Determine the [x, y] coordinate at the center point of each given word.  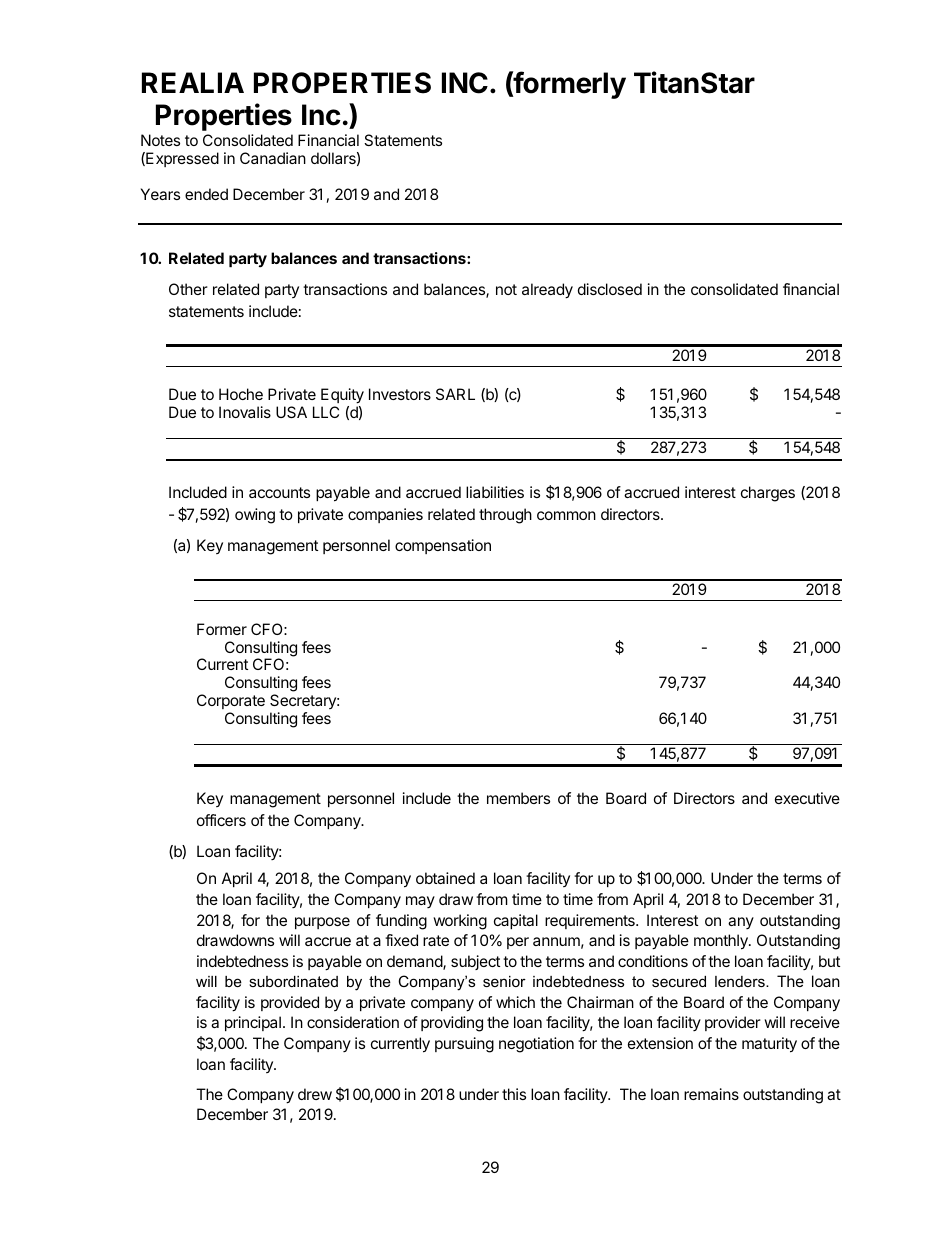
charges [768, 494]
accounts [279, 492]
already [547, 291]
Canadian [273, 158]
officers [221, 820]
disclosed [610, 289]
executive [807, 798]
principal [253, 1023]
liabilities [495, 492]
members [518, 798]
